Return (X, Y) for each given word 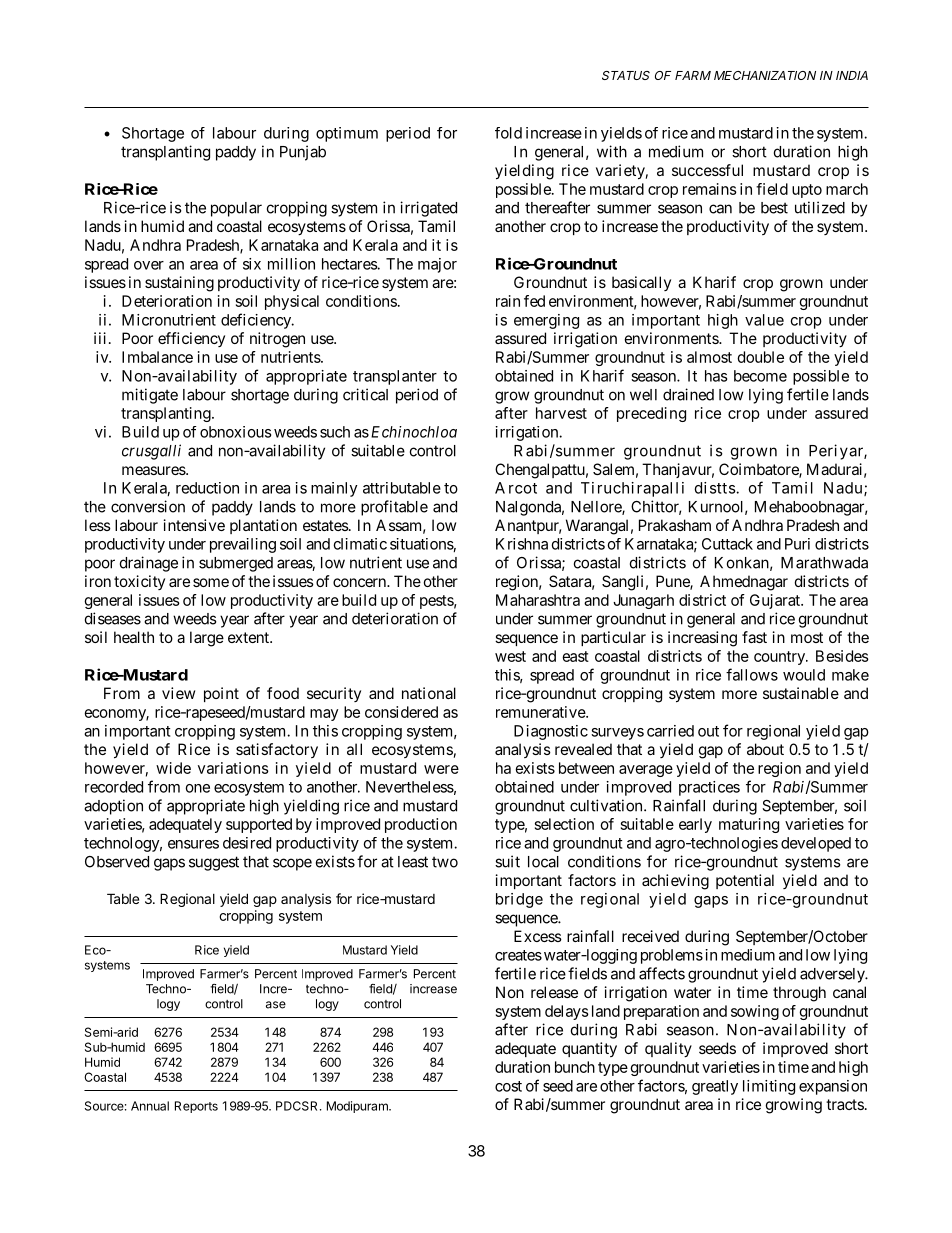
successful (707, 170)
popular (236, 209)
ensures (193, 844)
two (445, 862)
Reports (196, 1107)
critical (365, 394)
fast (754, 637)
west (510, 656)
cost (508, 1086)
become (760, 376)
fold (508, 133)
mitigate (150, 396)
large (207, 639)
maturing (749, 825)
